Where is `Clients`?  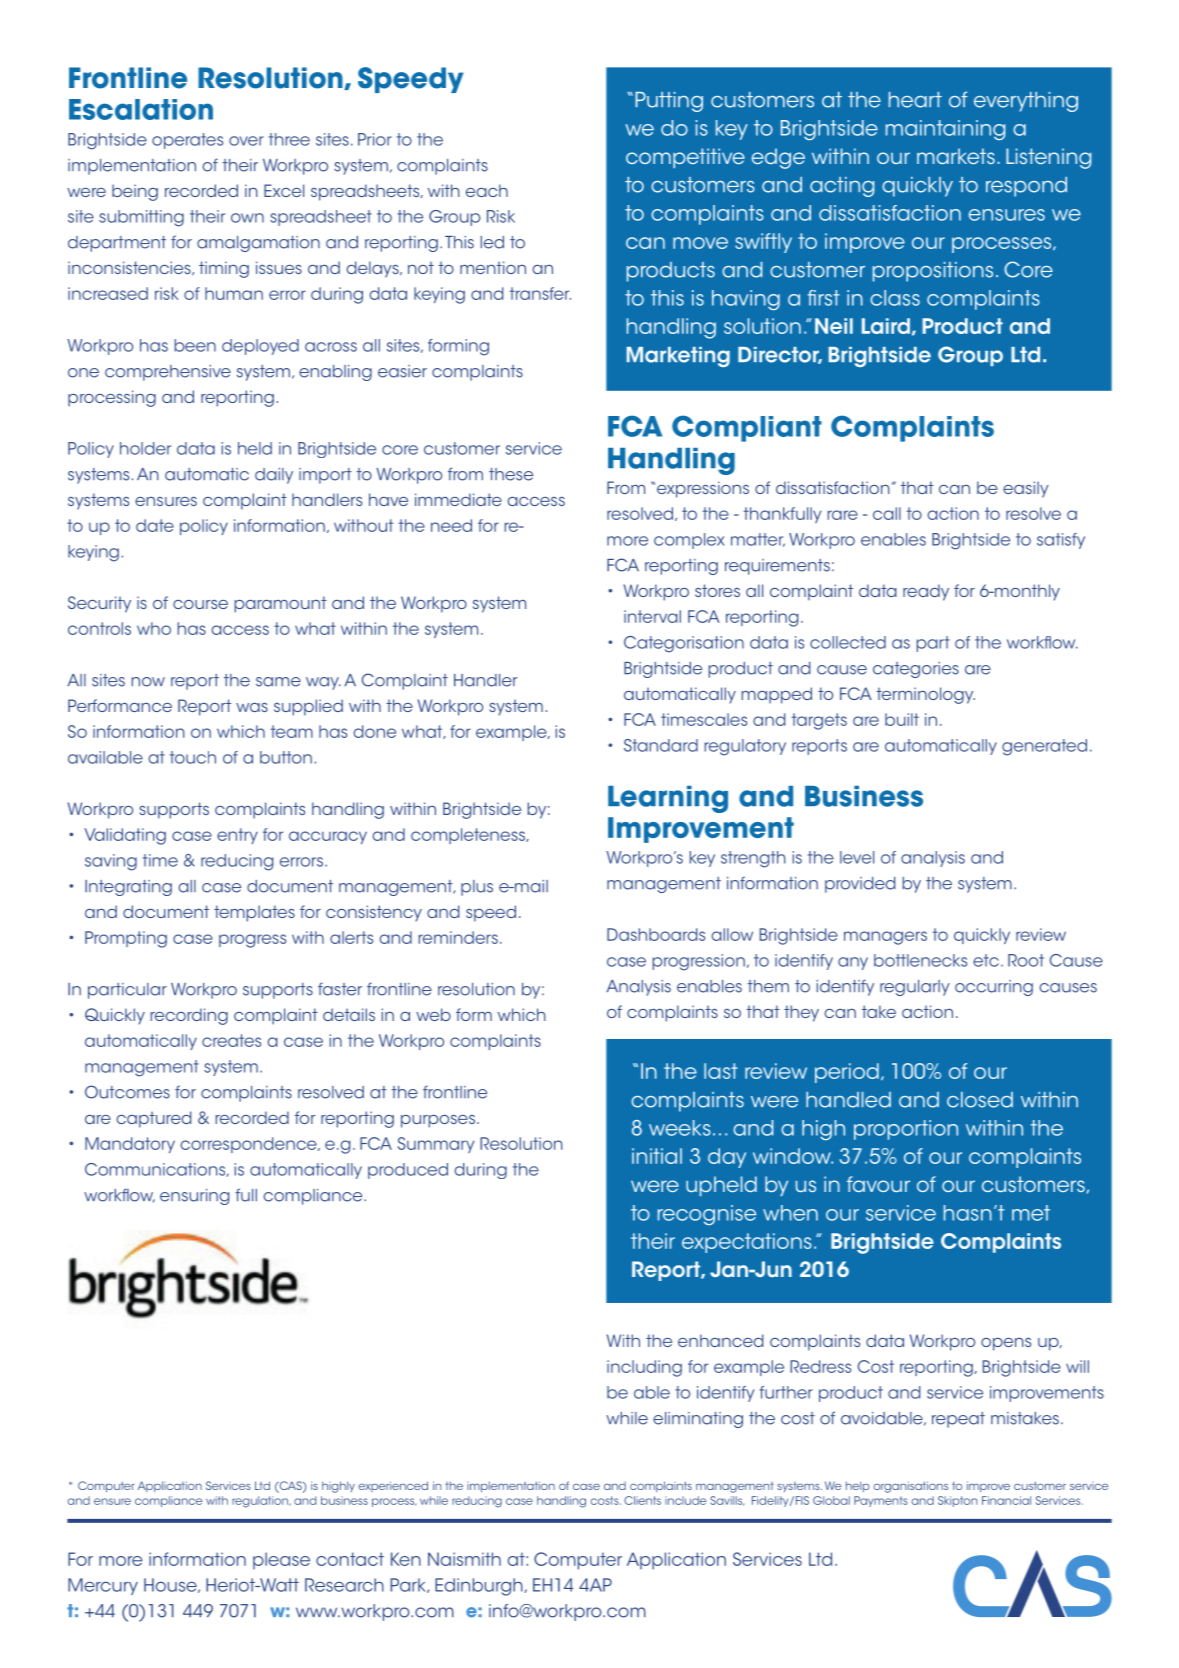 Clients is located at coordinates (642, 1500).
